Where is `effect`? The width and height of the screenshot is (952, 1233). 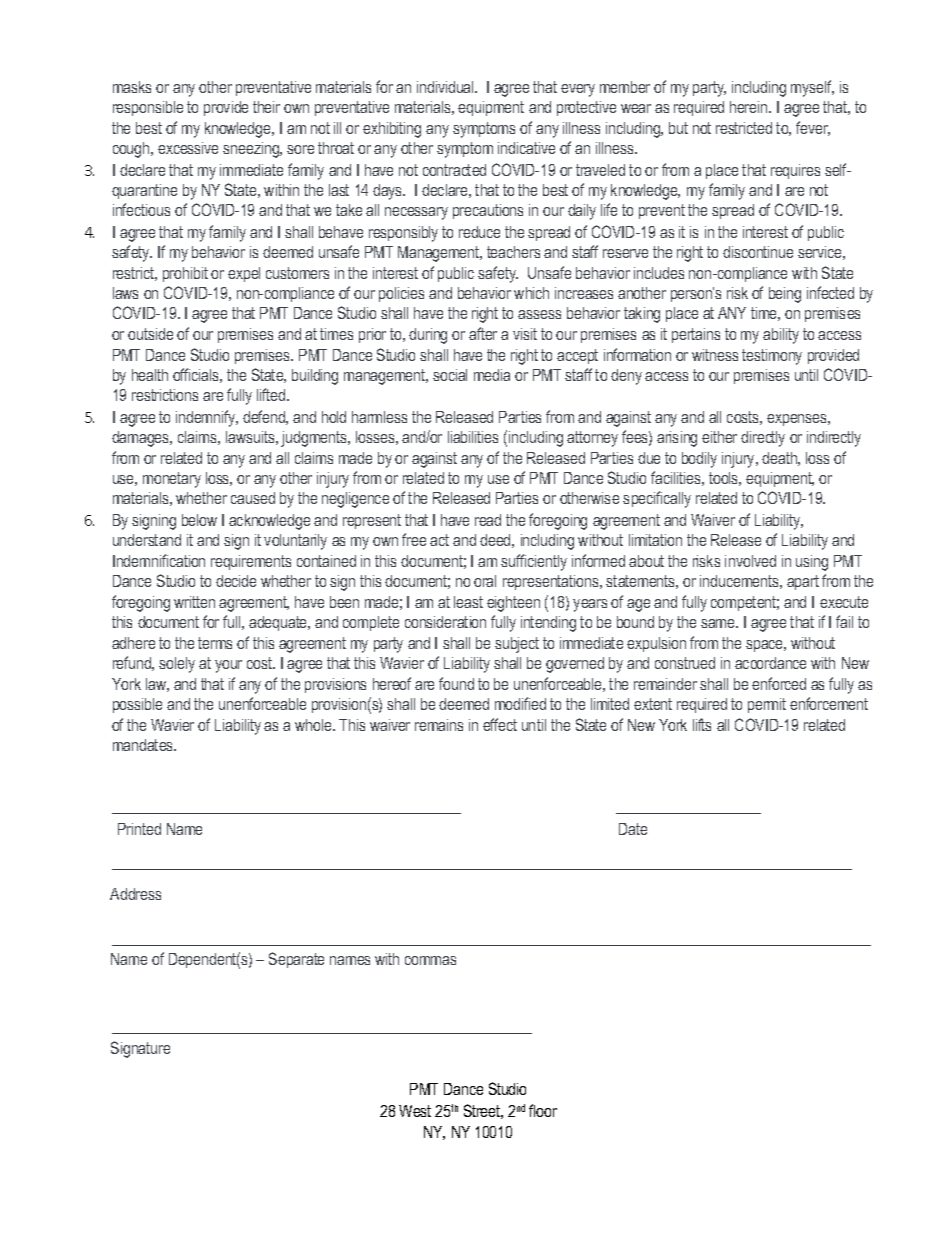 effect is located at coordinates (500, 724).
